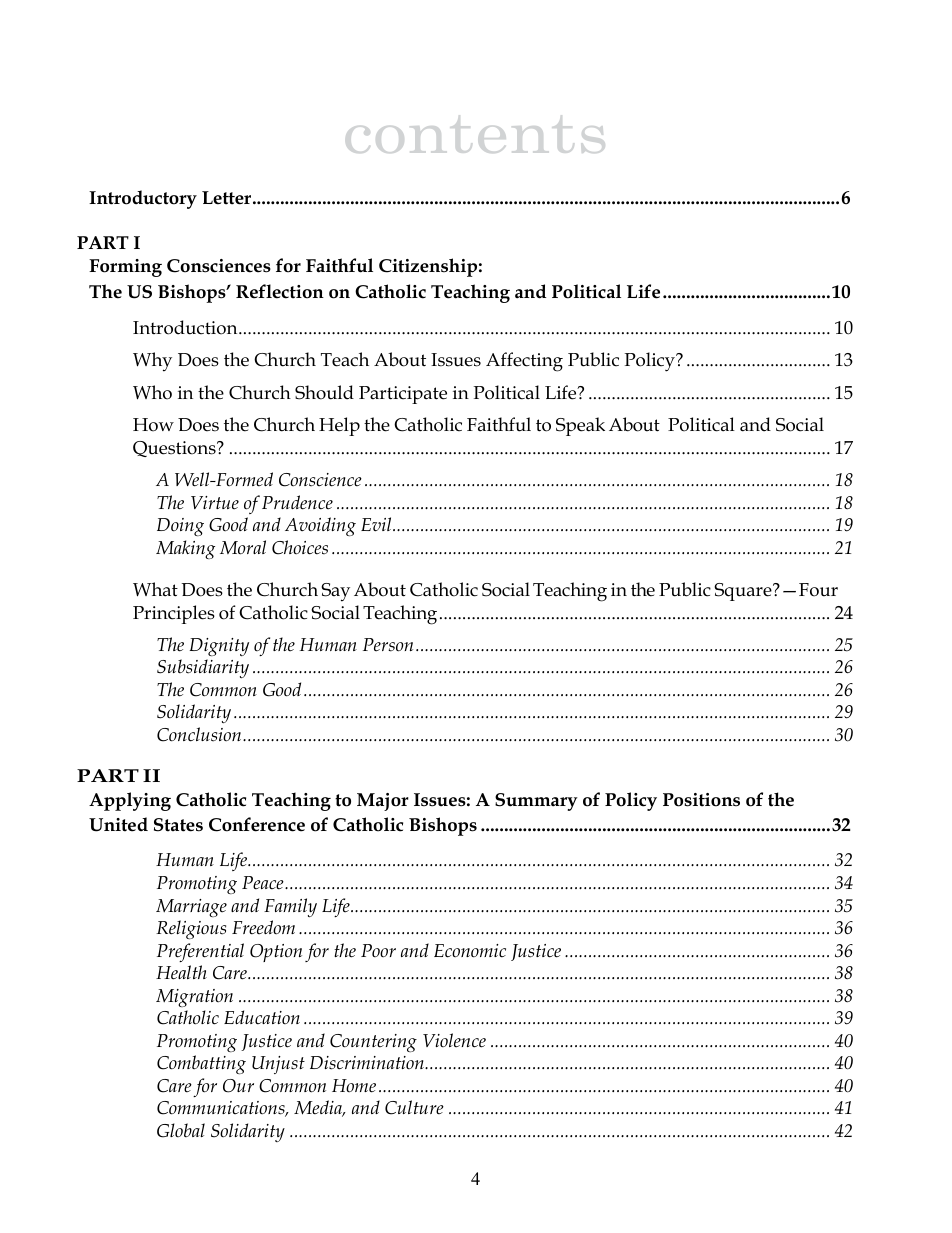 The height and width of the document is (1233, 952). I want to click on Reflection, so click(280, 291).
